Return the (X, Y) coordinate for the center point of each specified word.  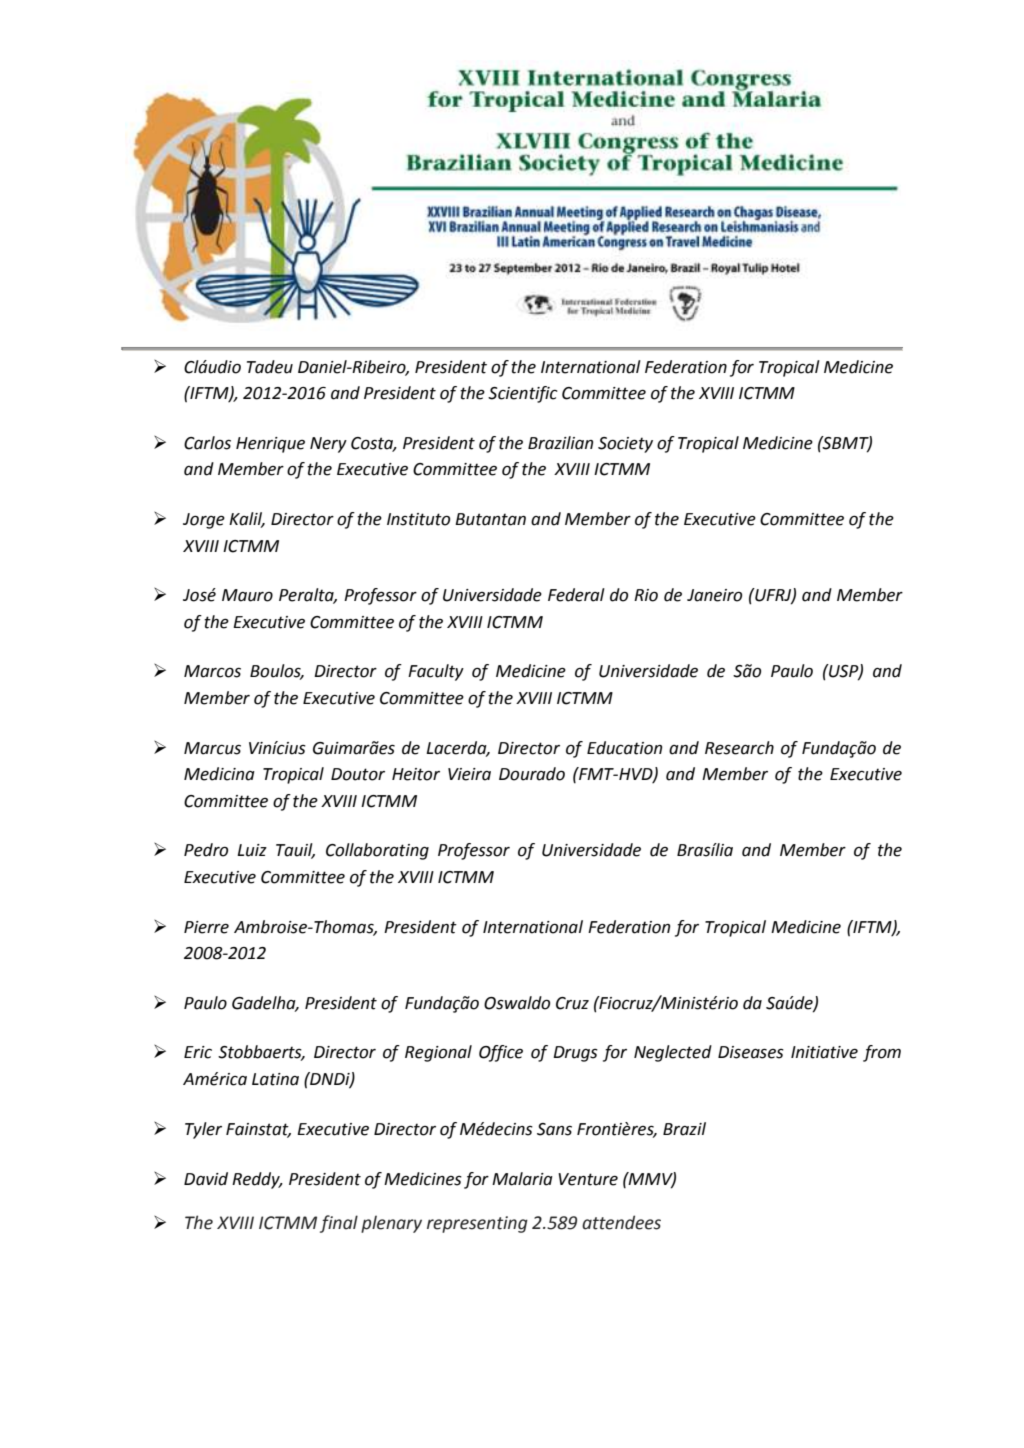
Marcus (212, 748)
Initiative (824, 1052)
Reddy (257, 1180)
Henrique (270, 445)
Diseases (751, 1052)
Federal (576, 595)
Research (739, 748)
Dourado (532, 774)
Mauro (247, 595)
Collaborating (377, 851)
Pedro (206, 850)
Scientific (523, 394)
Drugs (575, 1054)
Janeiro (714, 595)
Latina (275, 1079)
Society (625, 445)
